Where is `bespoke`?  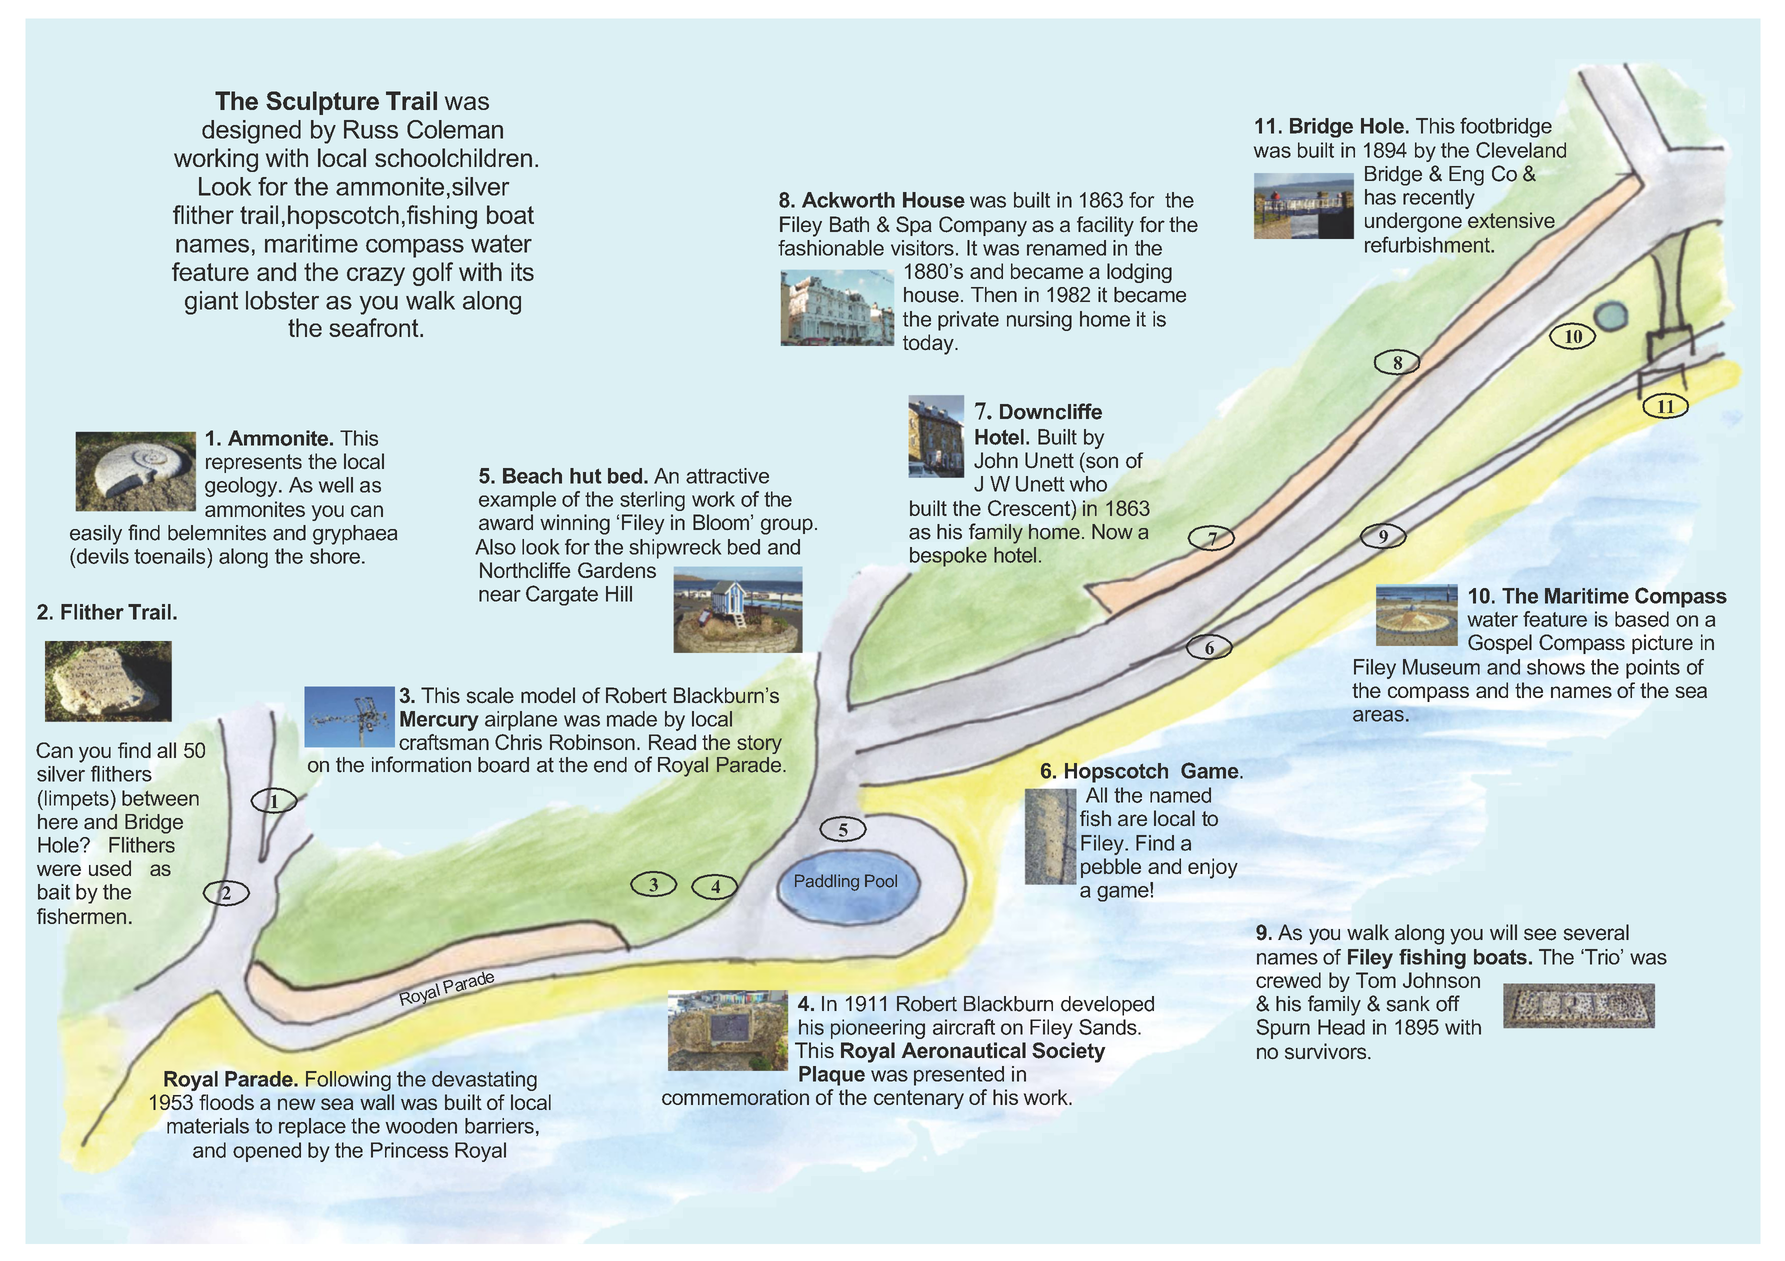 bespoke is located at coordinates (948, 557).
